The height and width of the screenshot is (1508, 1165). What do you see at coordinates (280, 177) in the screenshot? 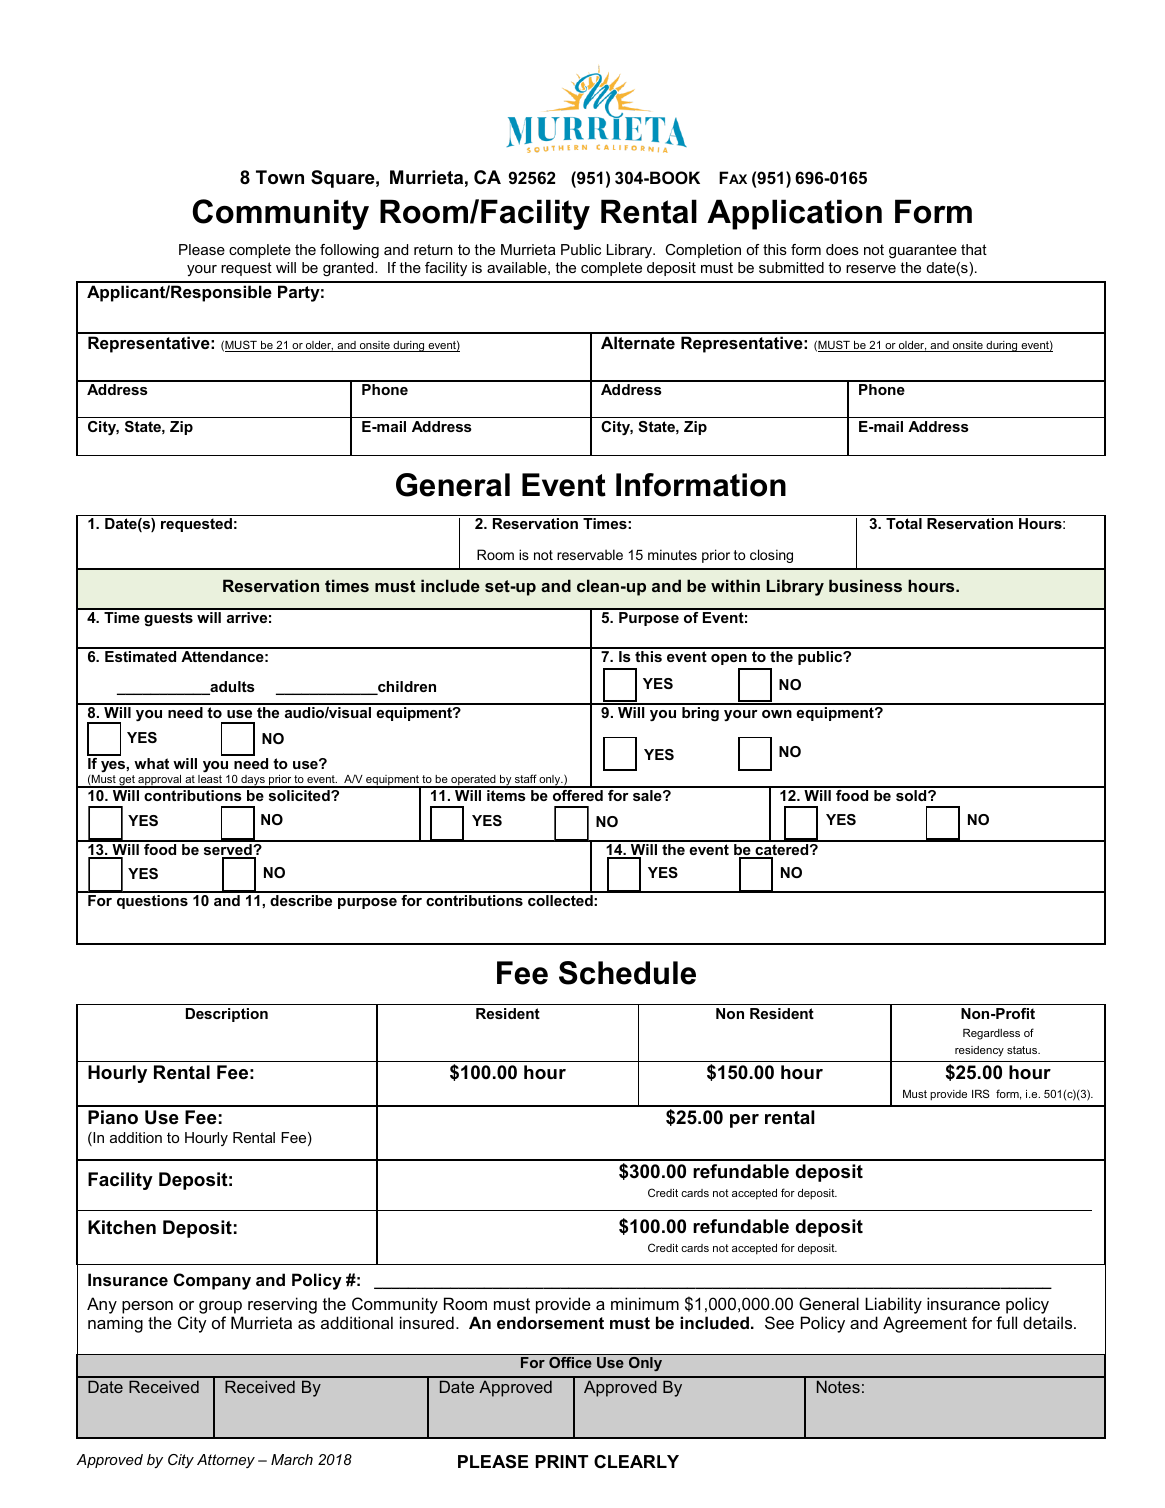
I see `Town` at bounding box center [280, 177].
